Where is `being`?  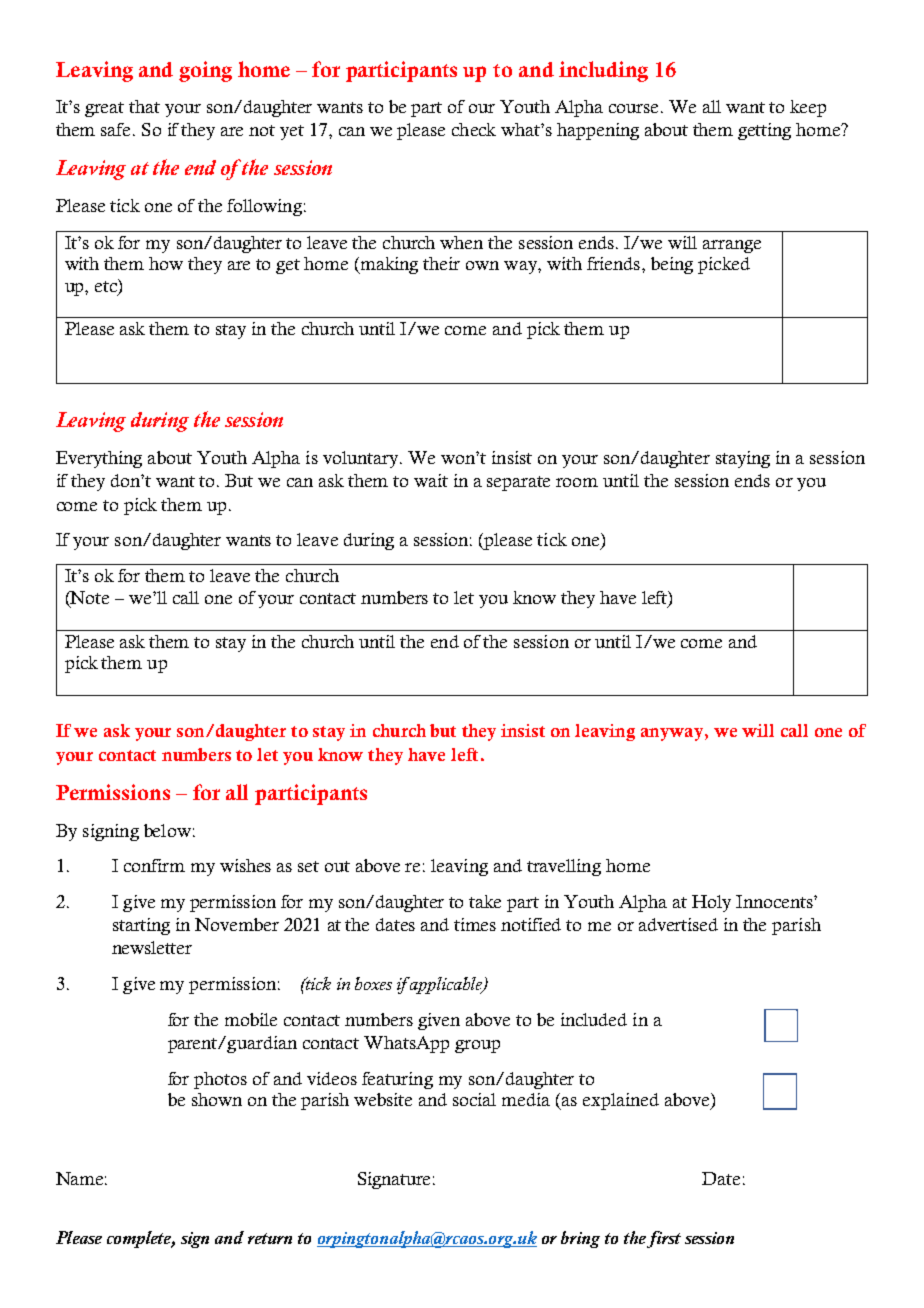 being is located at coordinates (672, 265).
